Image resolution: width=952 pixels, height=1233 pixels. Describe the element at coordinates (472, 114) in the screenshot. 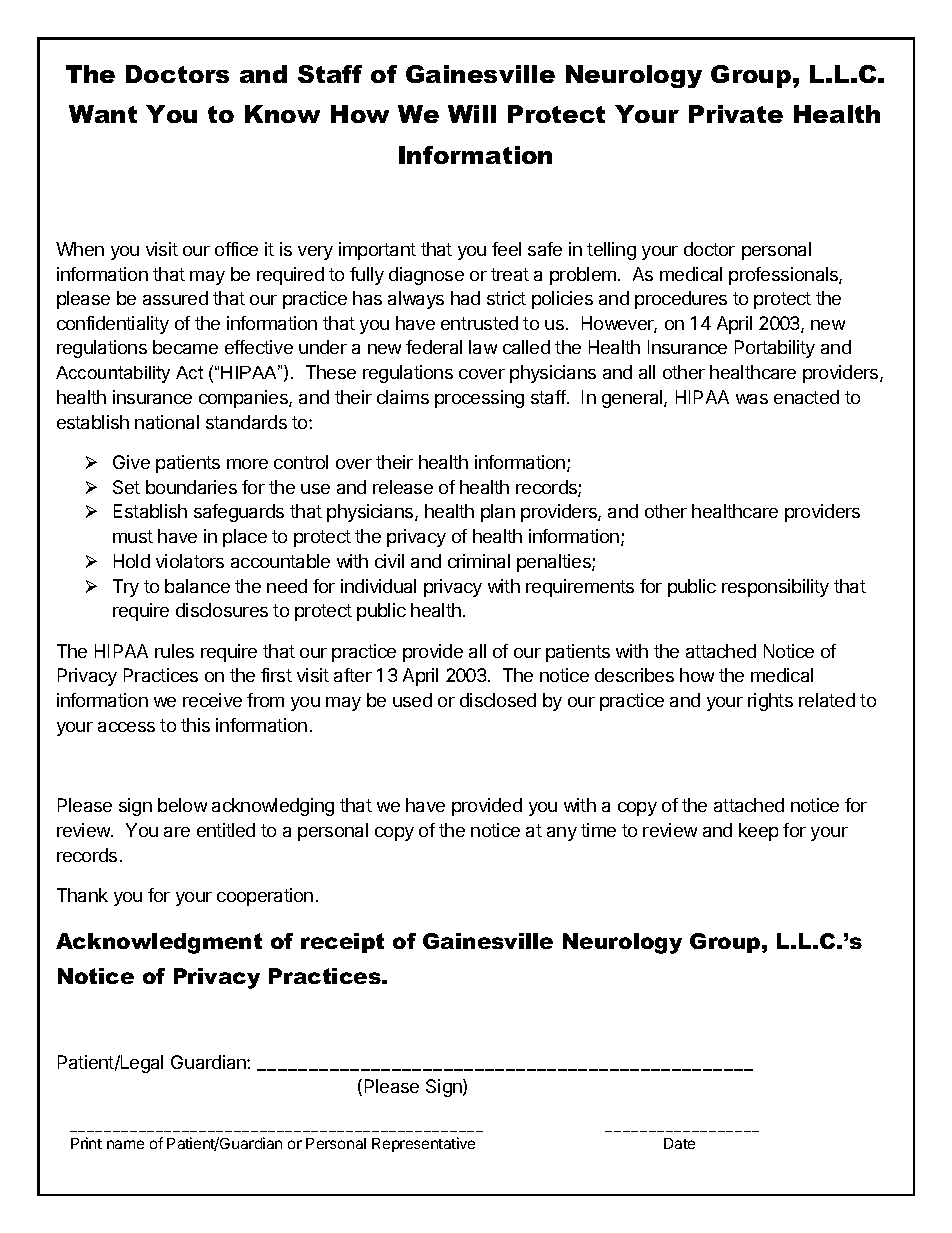

I see `Will` at that location.
